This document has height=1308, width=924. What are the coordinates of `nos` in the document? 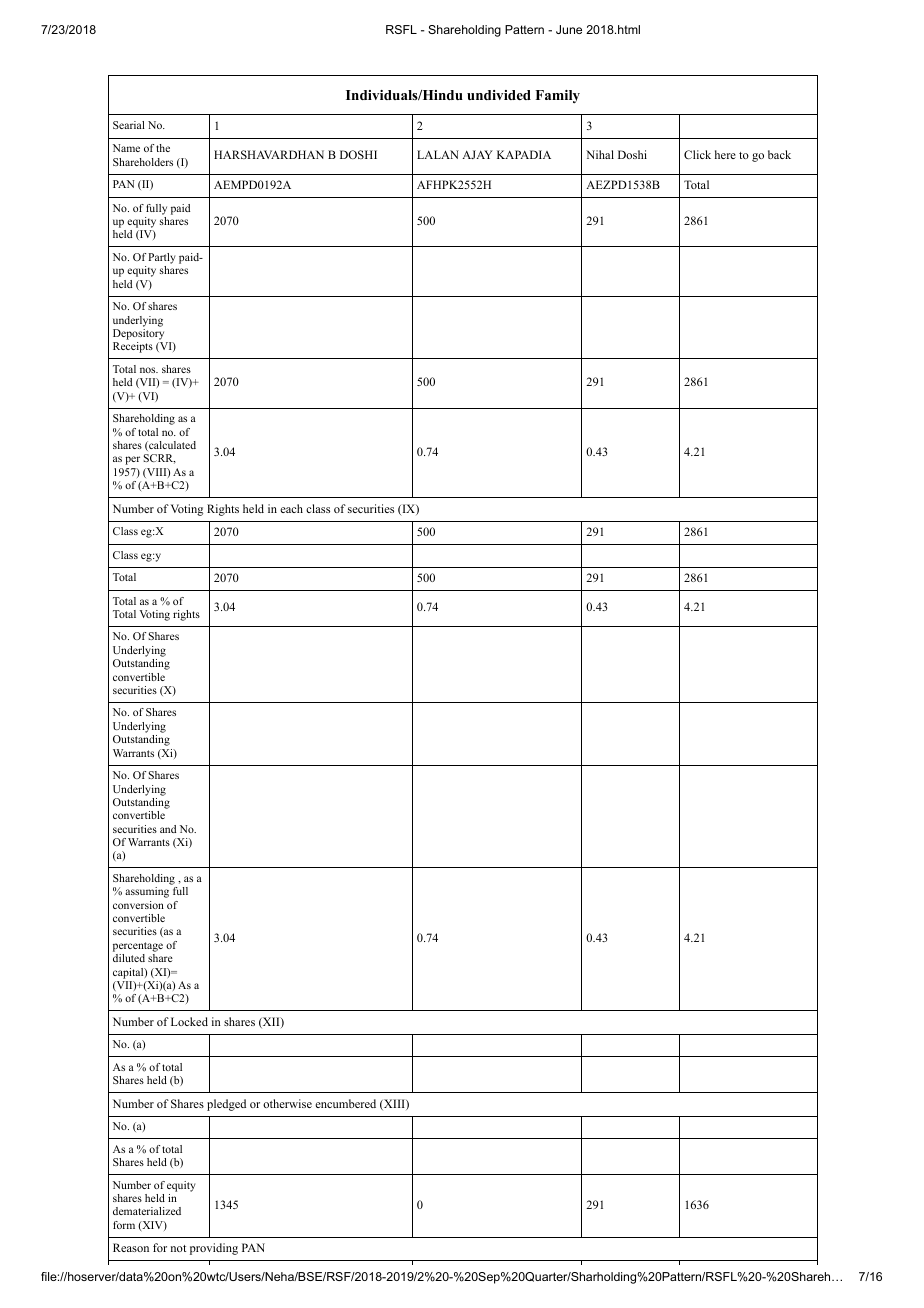 It's located at (149, 370).
